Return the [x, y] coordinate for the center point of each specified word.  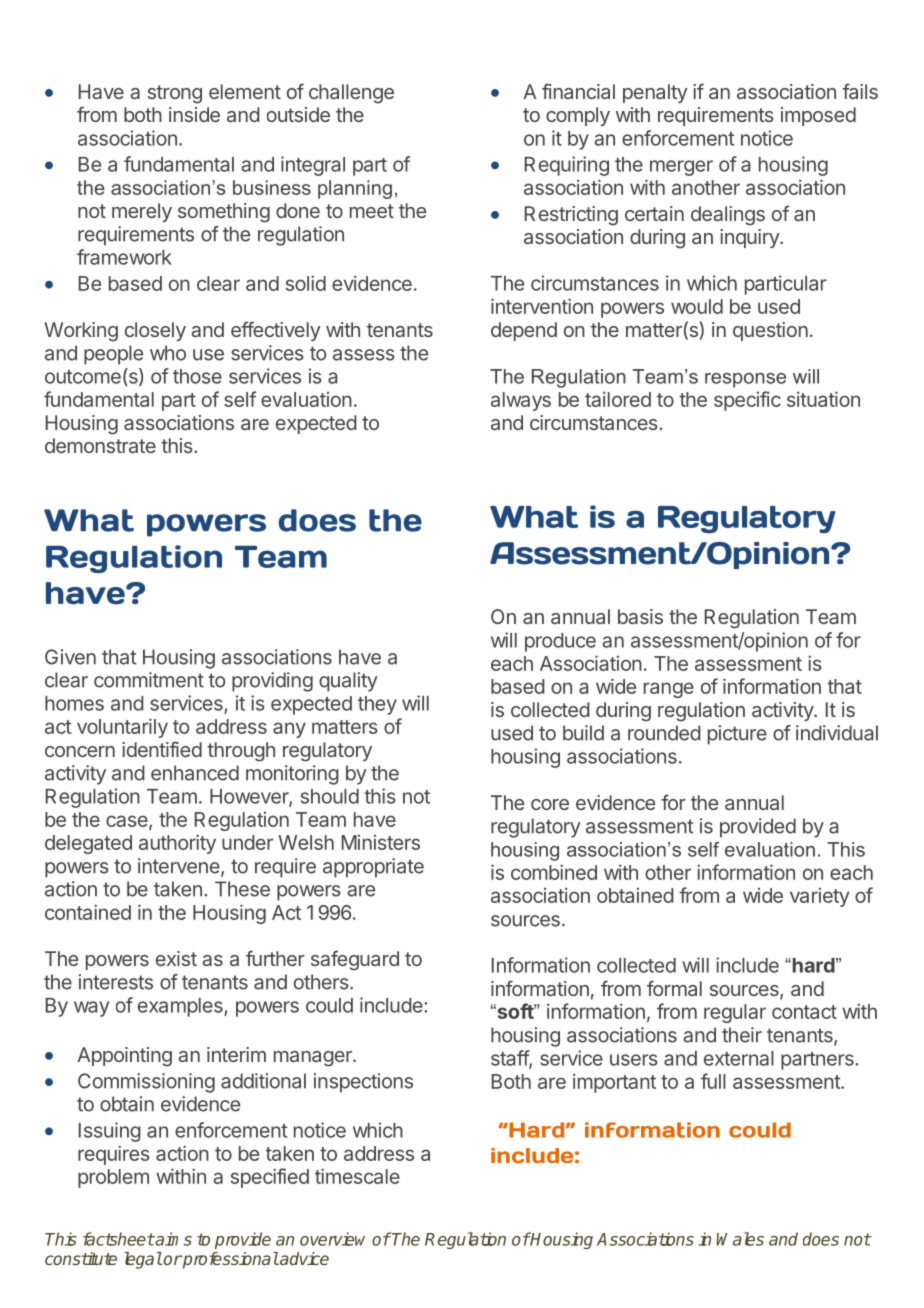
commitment [149, 680]
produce [560, 642]
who [168, 353]
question [770, 331]
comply [578, 116]
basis [640, 616]
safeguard [355, 960]
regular [735, 1013]
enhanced [195, 773]
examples [181, 1007]
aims [173, 1239]
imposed [818, 116]
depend [524, 331]
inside [194, 114]
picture [737, 735]
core [550, 804]
